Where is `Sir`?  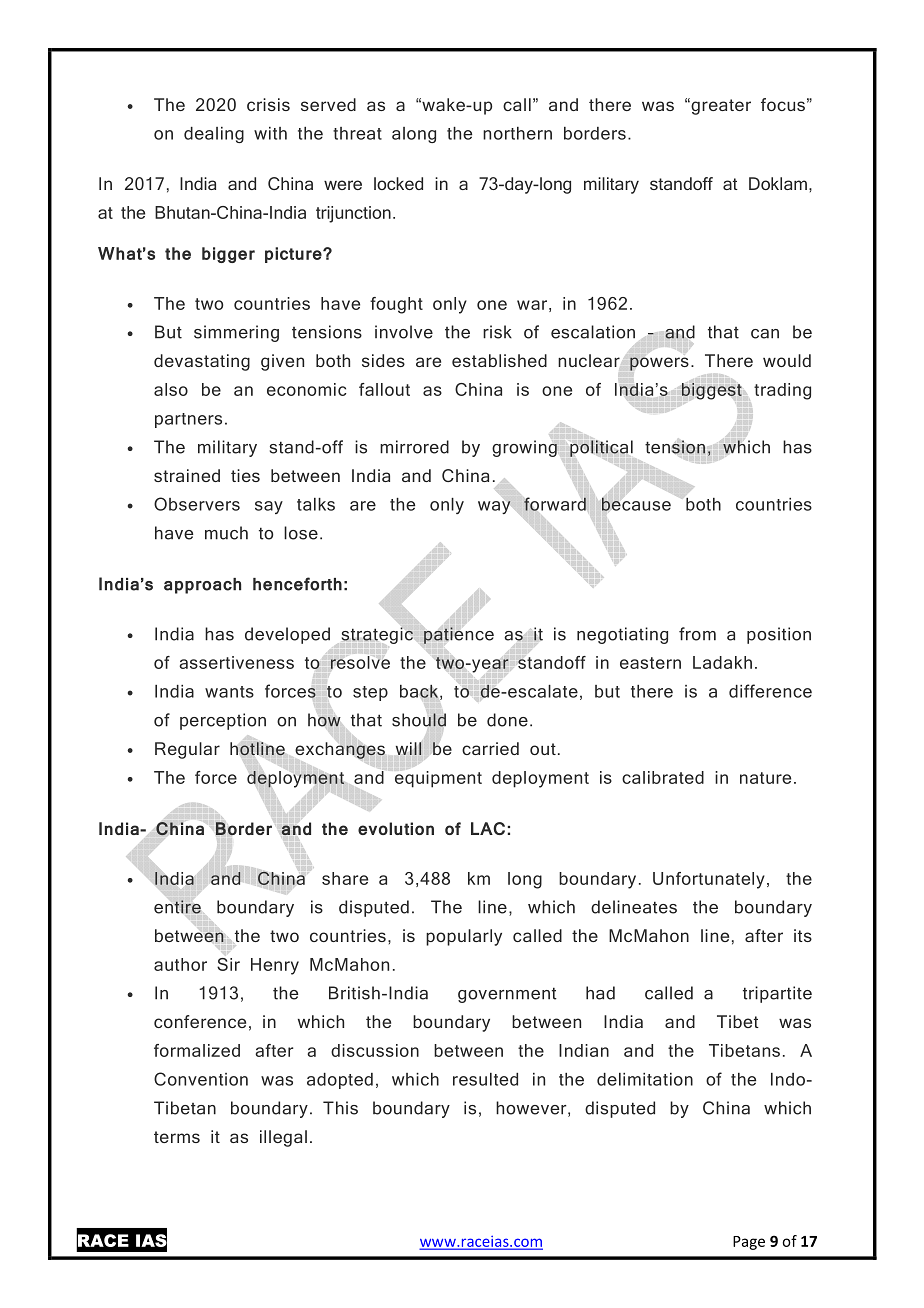
Sir is located at coordinates (228, 964).
